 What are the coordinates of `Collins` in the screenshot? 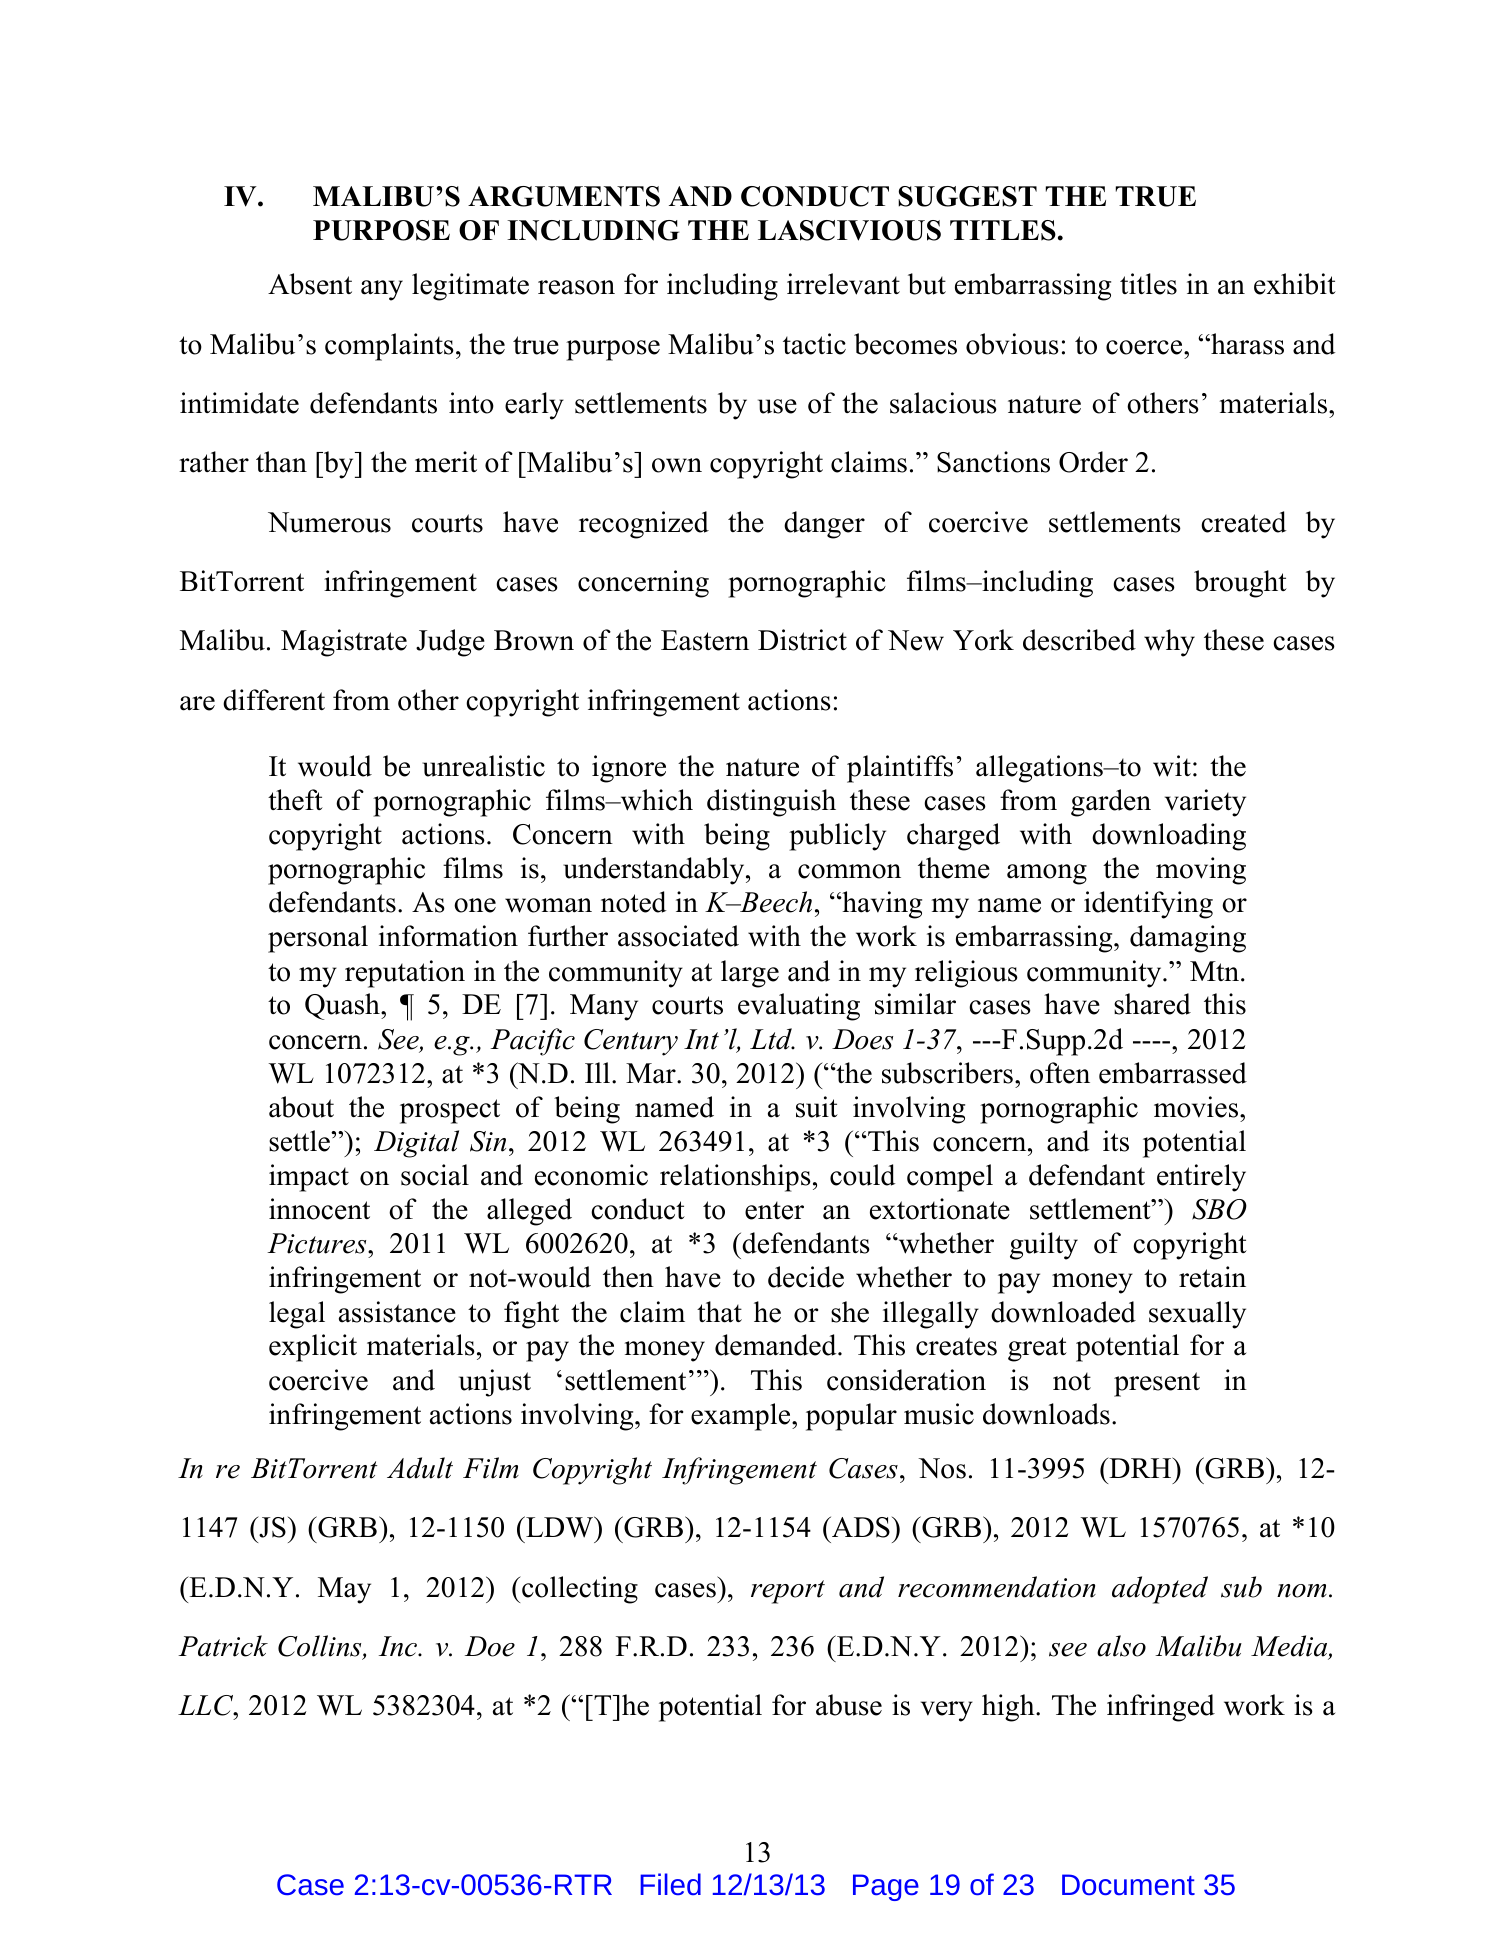 It's located at (321, 1647).
